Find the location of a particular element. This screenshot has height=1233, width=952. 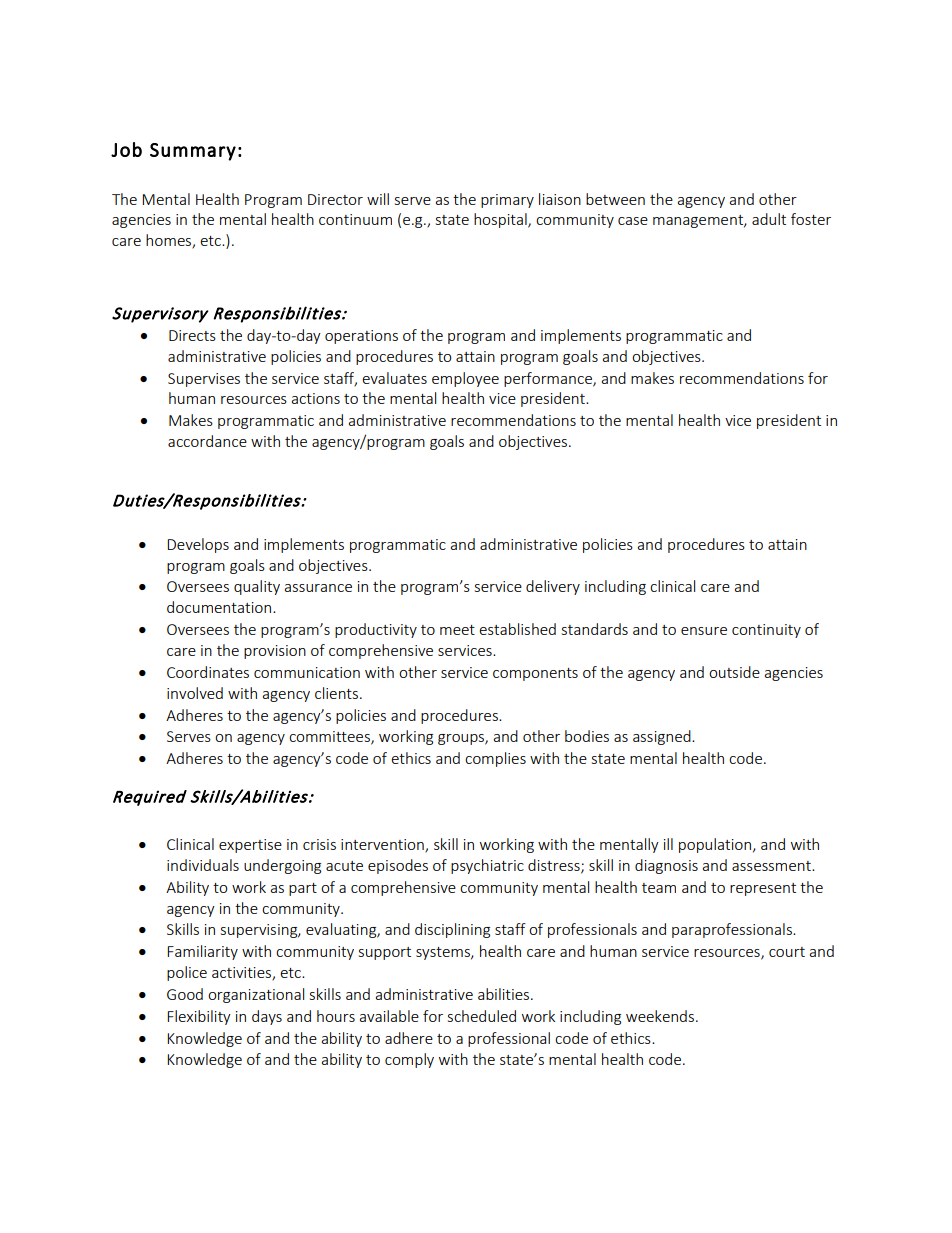

adult is located at coordinates (769, 219).
